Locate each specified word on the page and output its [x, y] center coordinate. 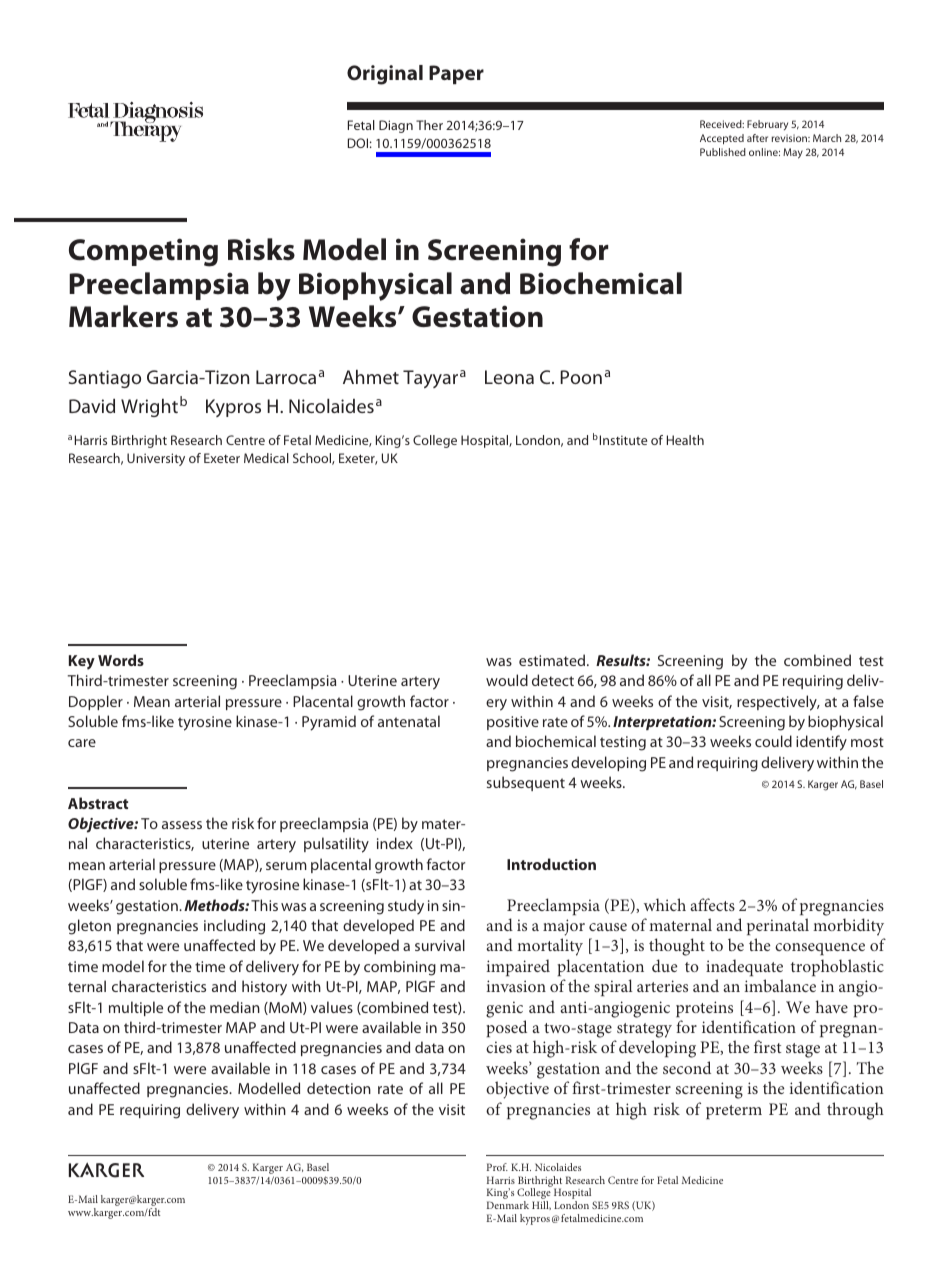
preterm [734, 1112]
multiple [136, 1008]
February [767, 125]
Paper [456, 74]
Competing [143, 252]
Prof [497, 1167]
